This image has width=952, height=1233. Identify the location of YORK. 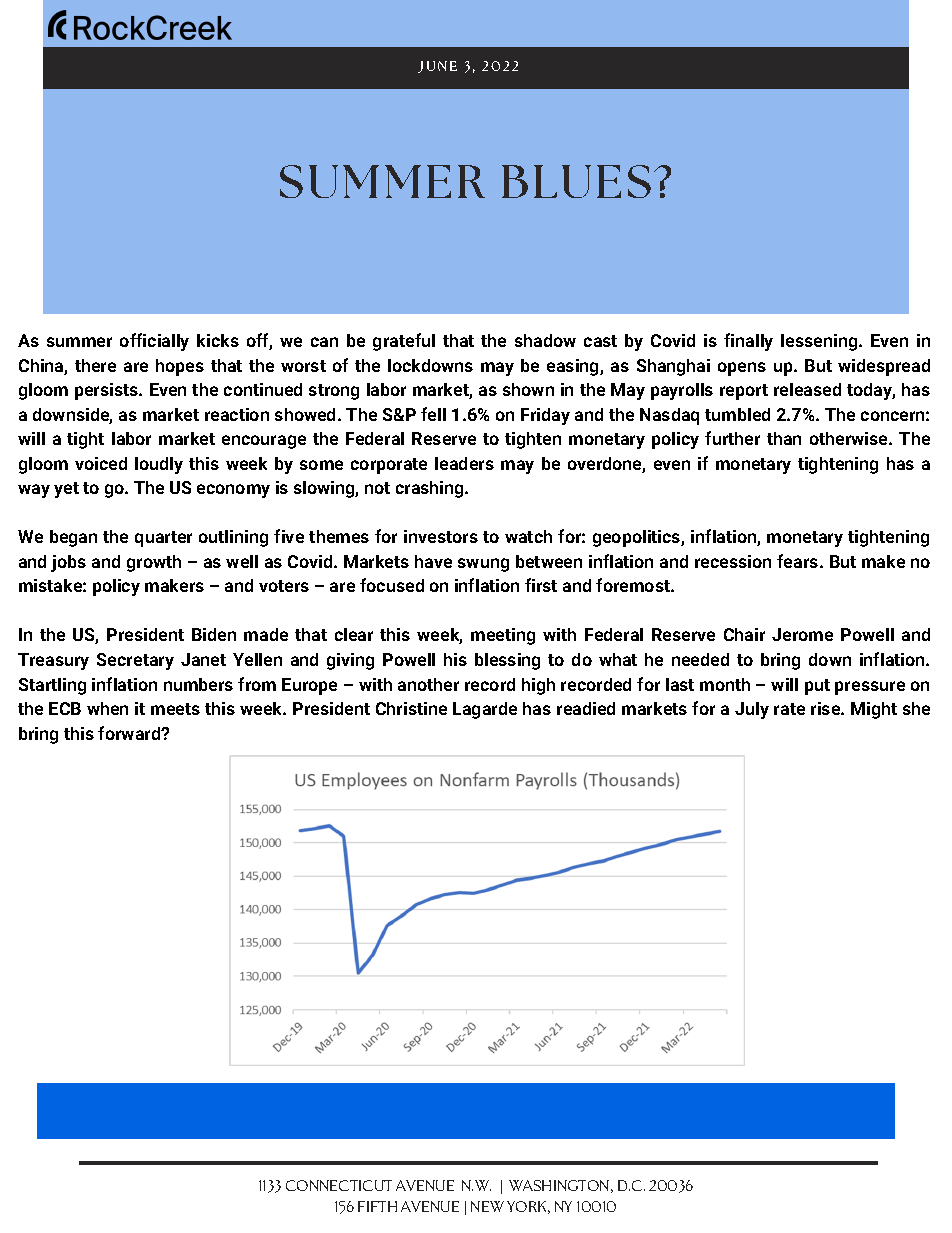
(528, 1207).
